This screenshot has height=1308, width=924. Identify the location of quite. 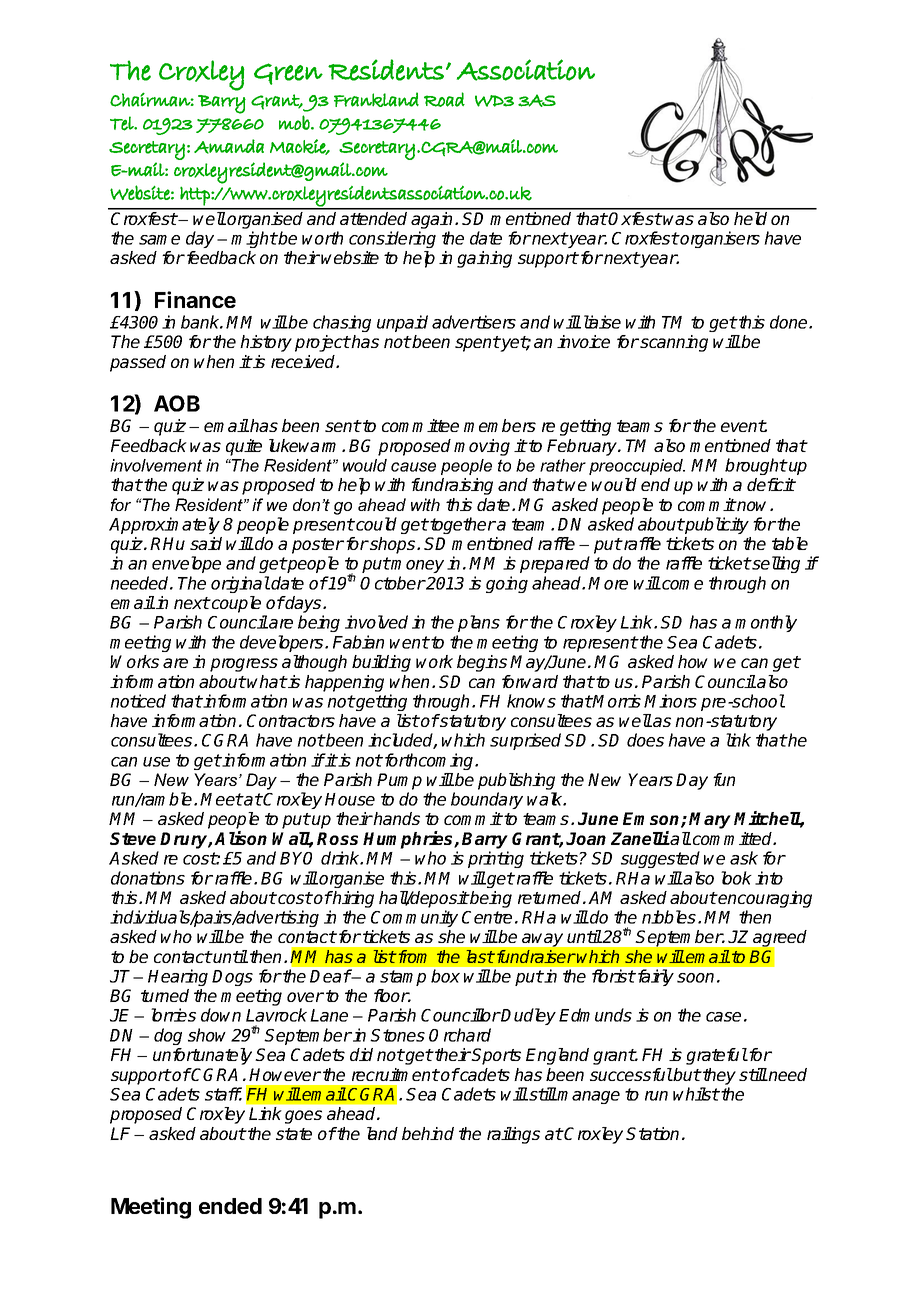
(244, 447).
